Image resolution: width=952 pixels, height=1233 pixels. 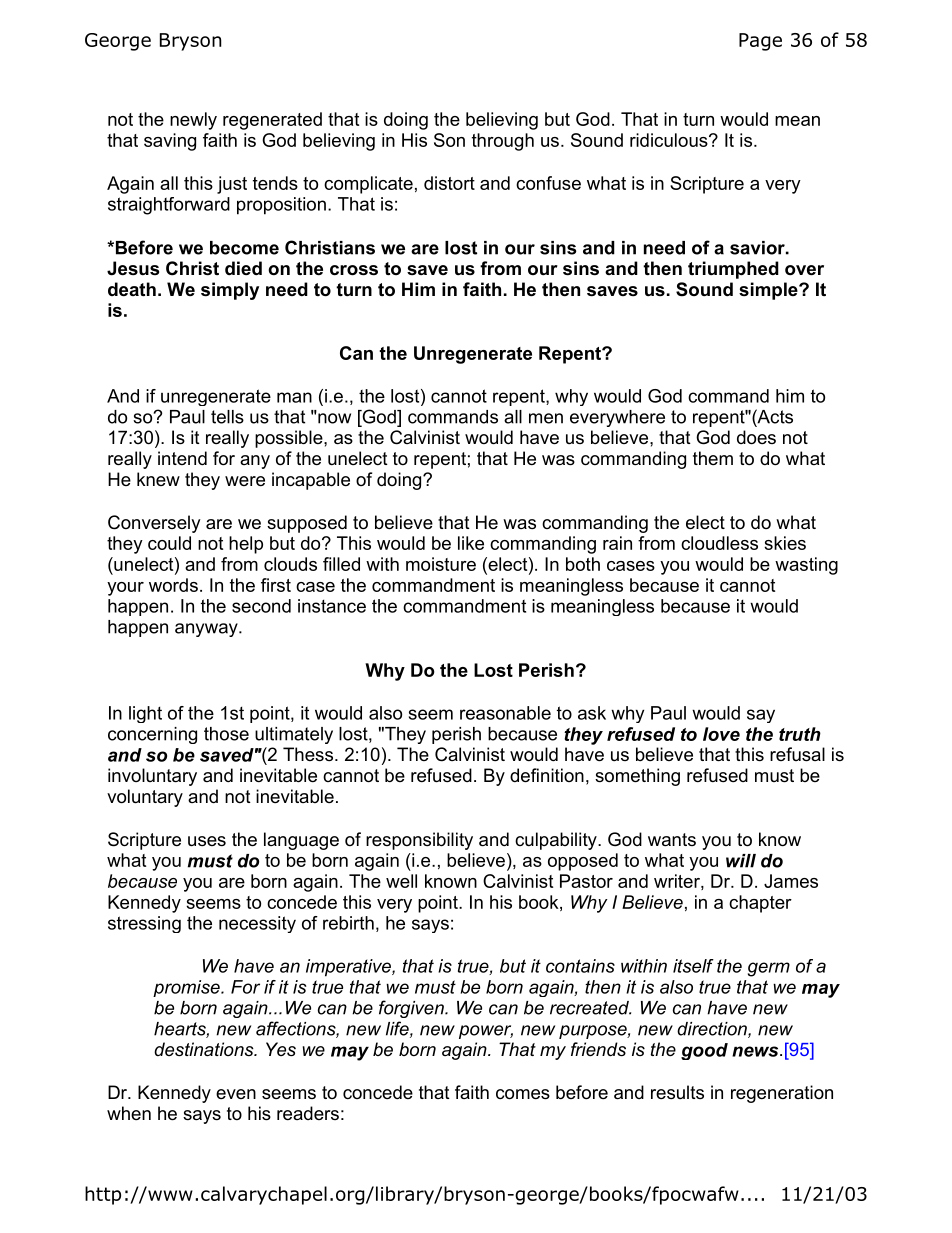 I want to click on anyway, so click(x=207, y=630).
